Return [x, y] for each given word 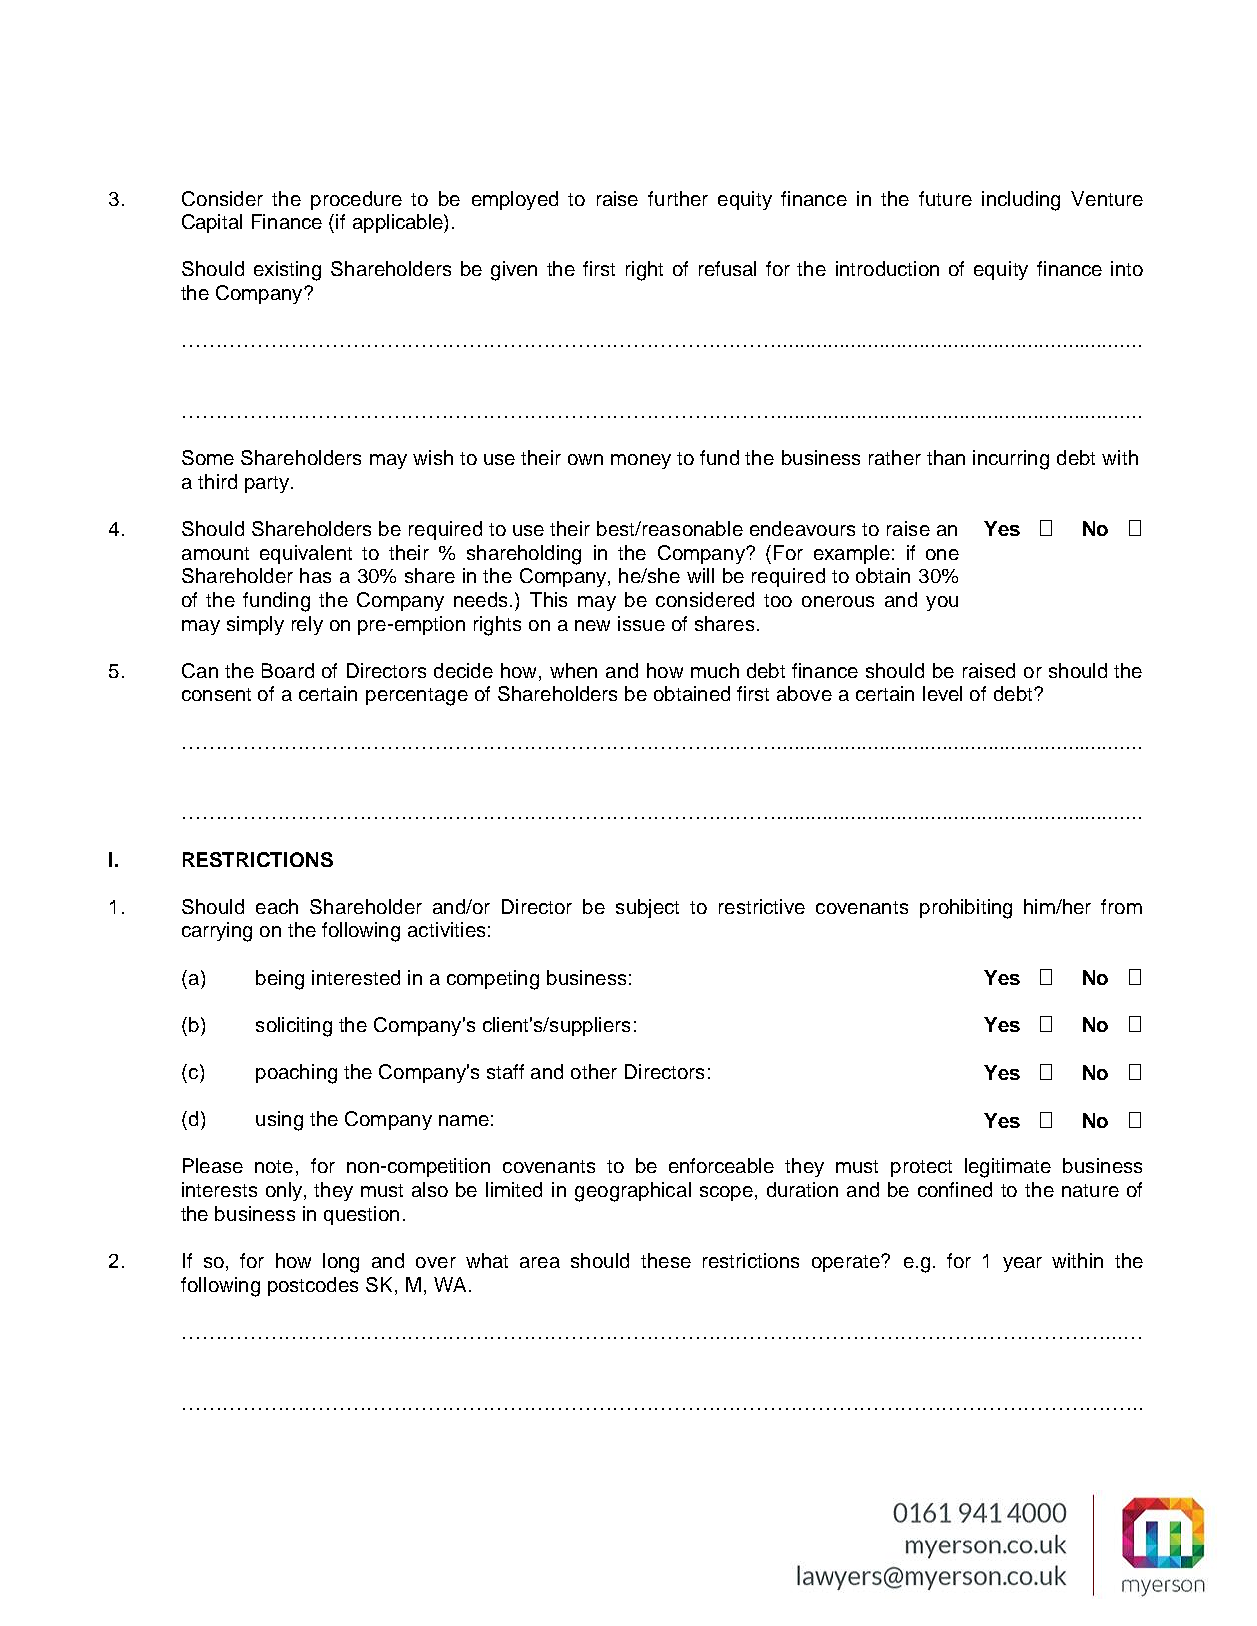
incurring [1011, 460]
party [268, 484]
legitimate [1008, 1168]
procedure [356, 200]
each [277, 906]
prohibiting [966, 909]
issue [641, 623]
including [1021, 201]
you [942, 603]
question [361, 1215]
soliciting [294, 1027]
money [641, 461]
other [594, 1071]
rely [307, 625]
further [678, 198]
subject [647, 908]
